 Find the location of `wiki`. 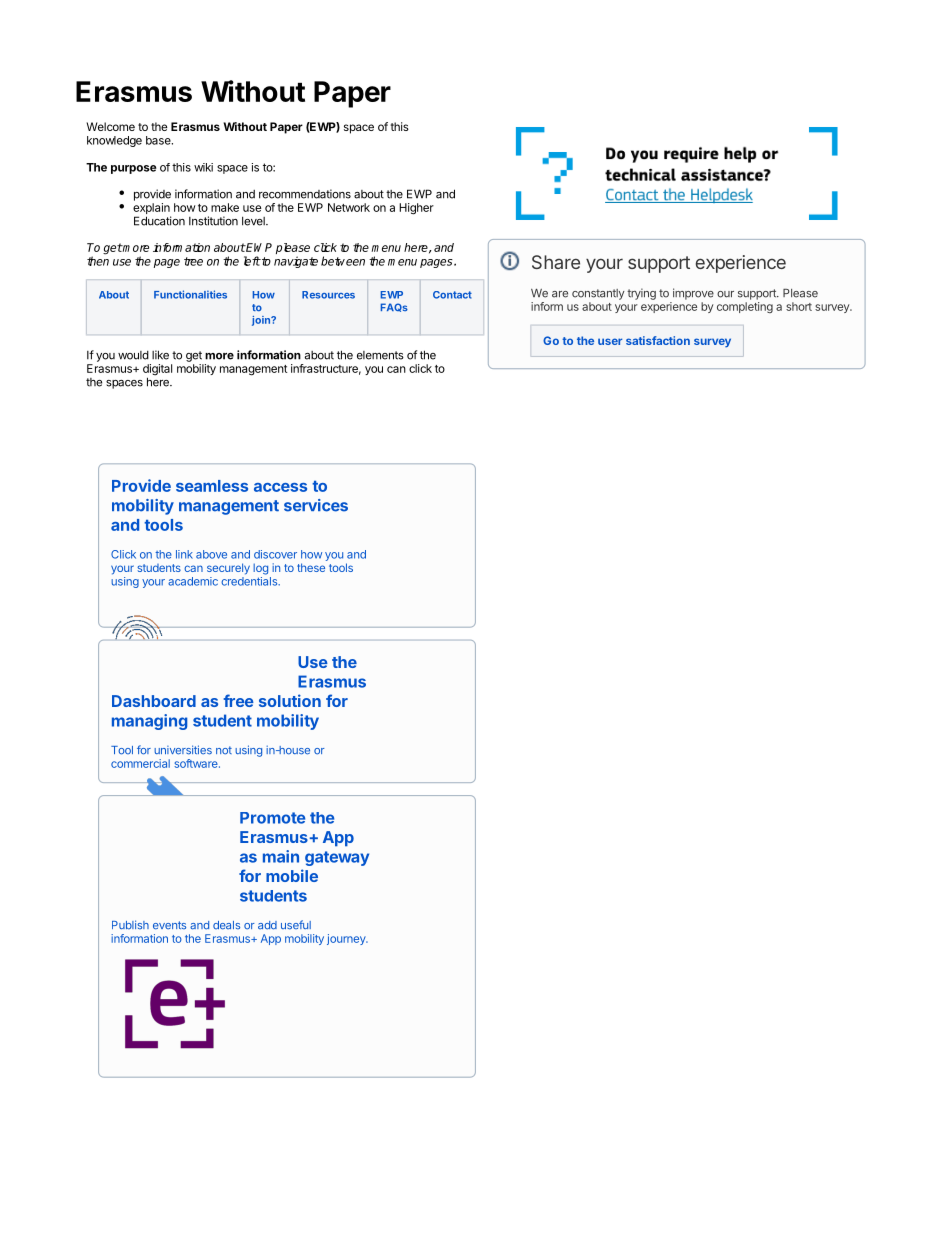

wiki is located at coordinates (203, 167).
